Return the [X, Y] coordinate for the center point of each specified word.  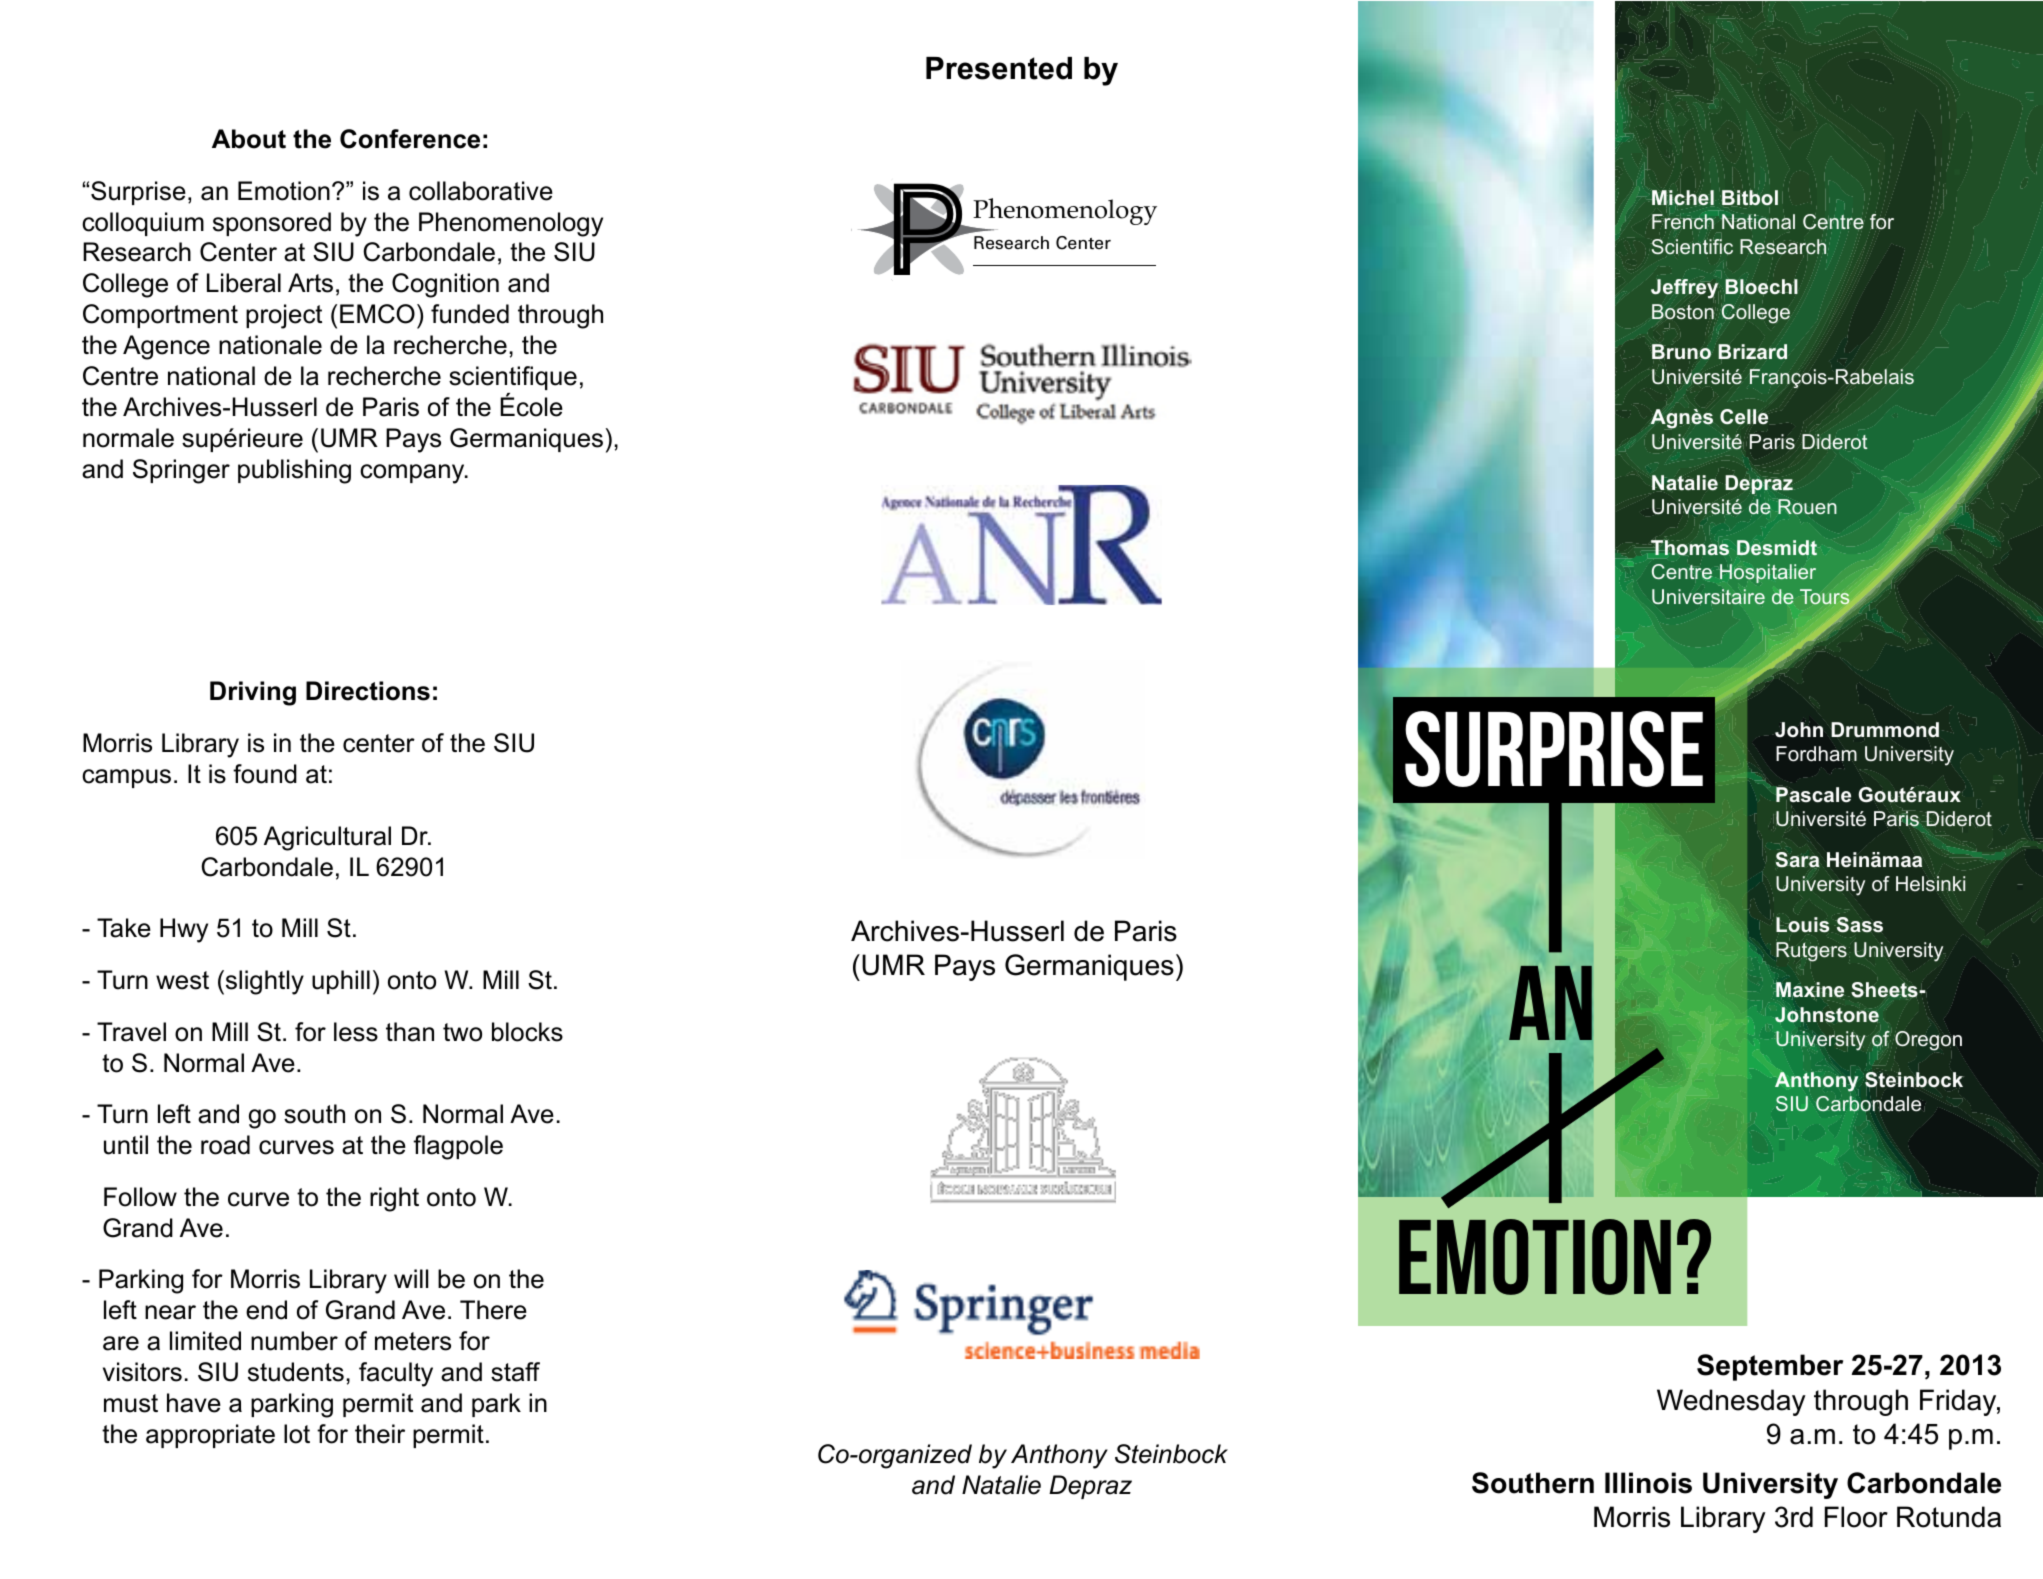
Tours [1826, 597]
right [394, 1199]
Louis [1802, 925]
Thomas [1690, 547]
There [493, 1310]
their [380, 1434]
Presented [999, 68]
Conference [410, 139]
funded [470, 314]
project [284, 316]
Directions [368, 691]
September [1770, 1367]
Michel [1682, 199]
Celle [1744, 416]
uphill [341, 982]
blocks [527, 1032]
